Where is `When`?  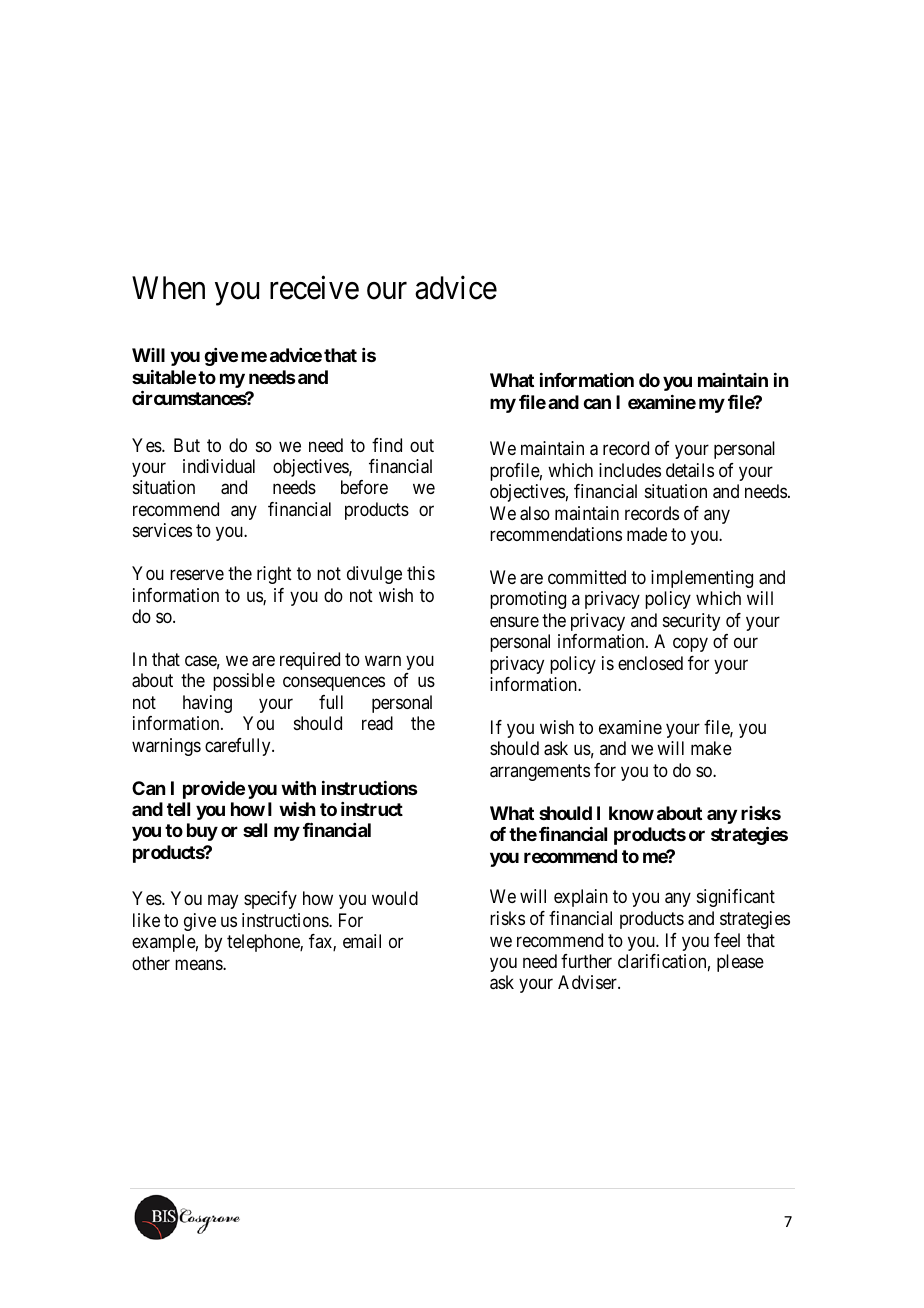 When is located at coordinates (168, 288).
